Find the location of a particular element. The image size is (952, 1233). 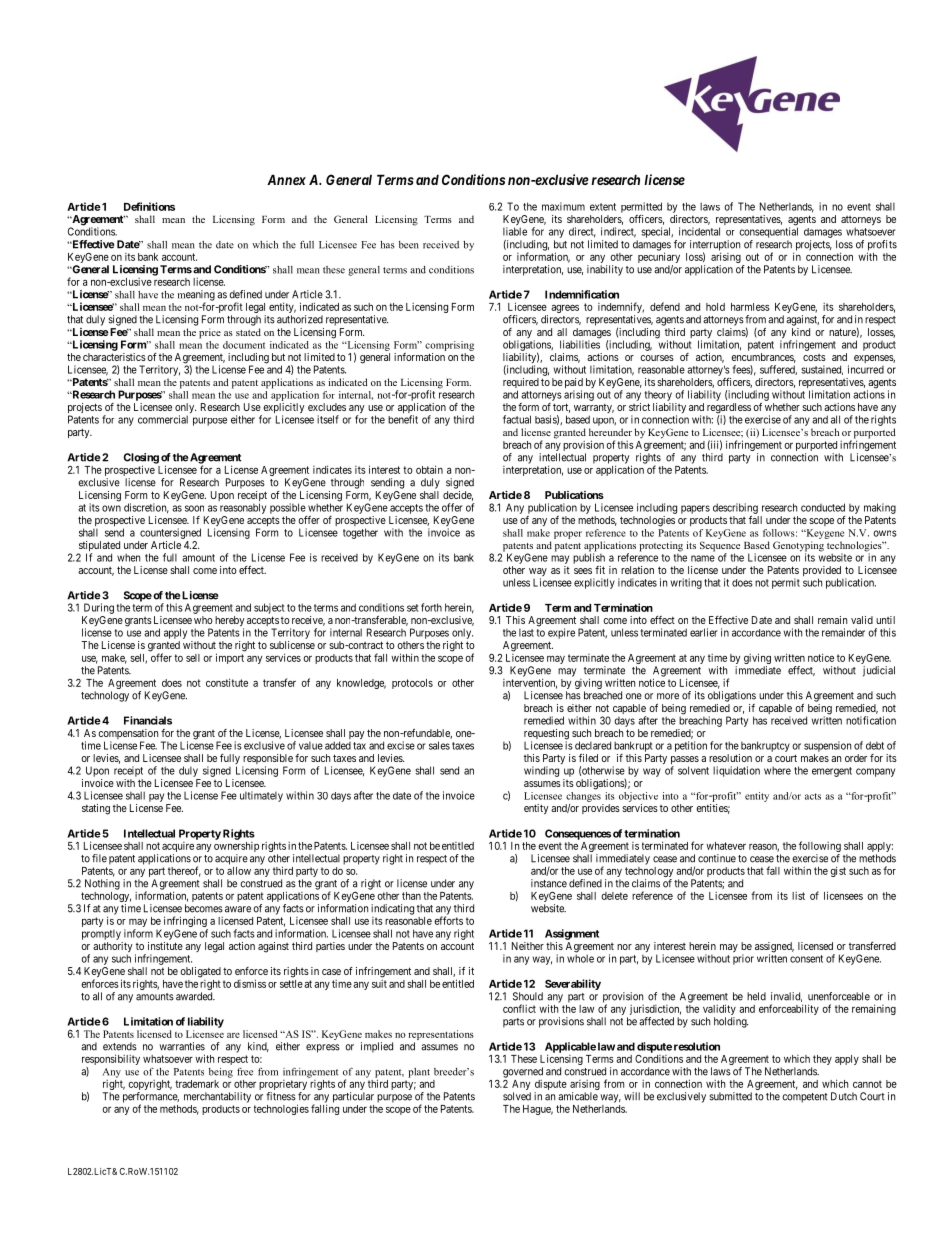

publish is located at coordinates (589, 558).
